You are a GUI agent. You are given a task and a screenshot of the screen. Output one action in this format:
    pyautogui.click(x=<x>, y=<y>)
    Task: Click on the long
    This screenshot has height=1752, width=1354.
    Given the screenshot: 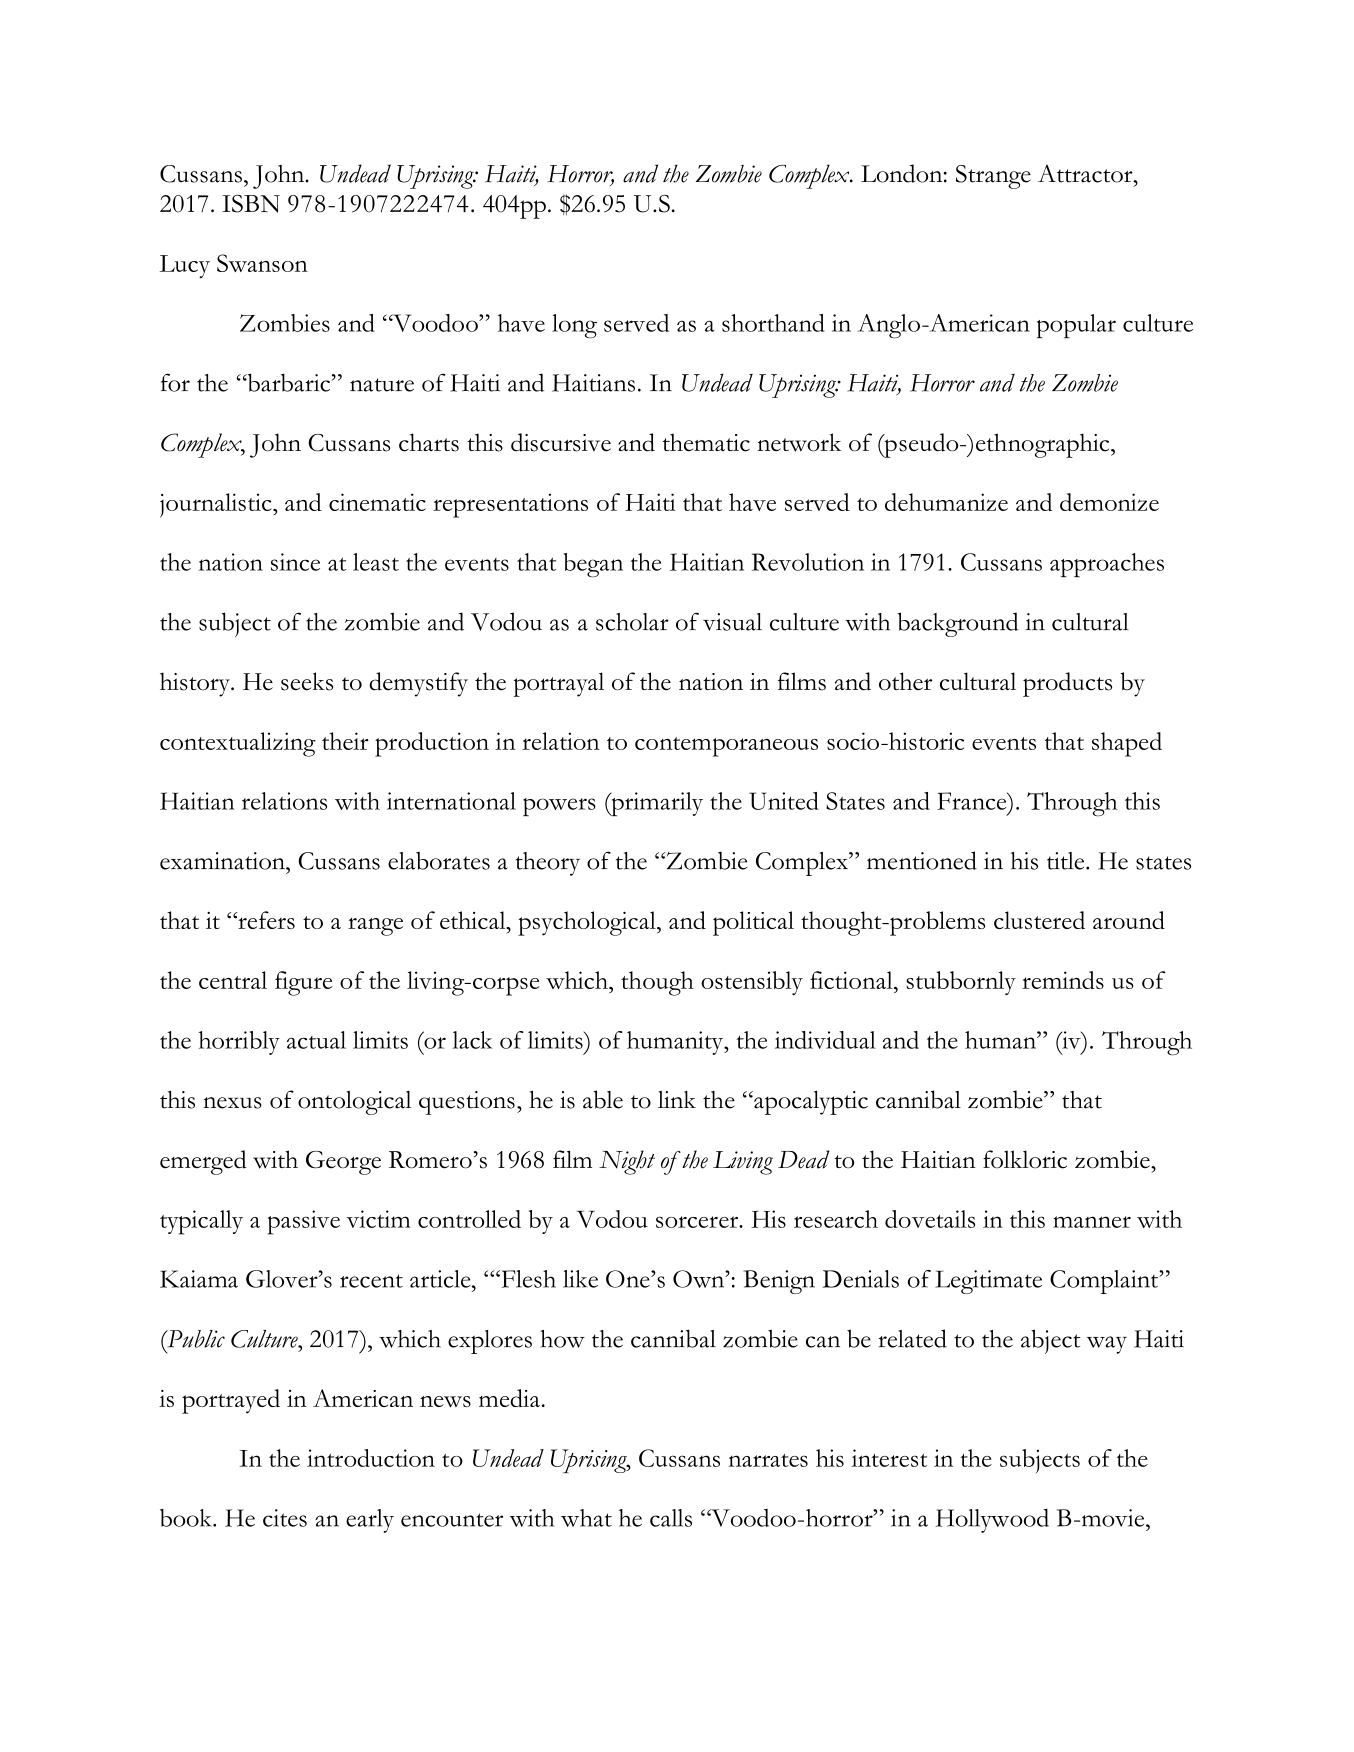 What is the action you would take?
    pyautogui.click(x=574, y=326)
